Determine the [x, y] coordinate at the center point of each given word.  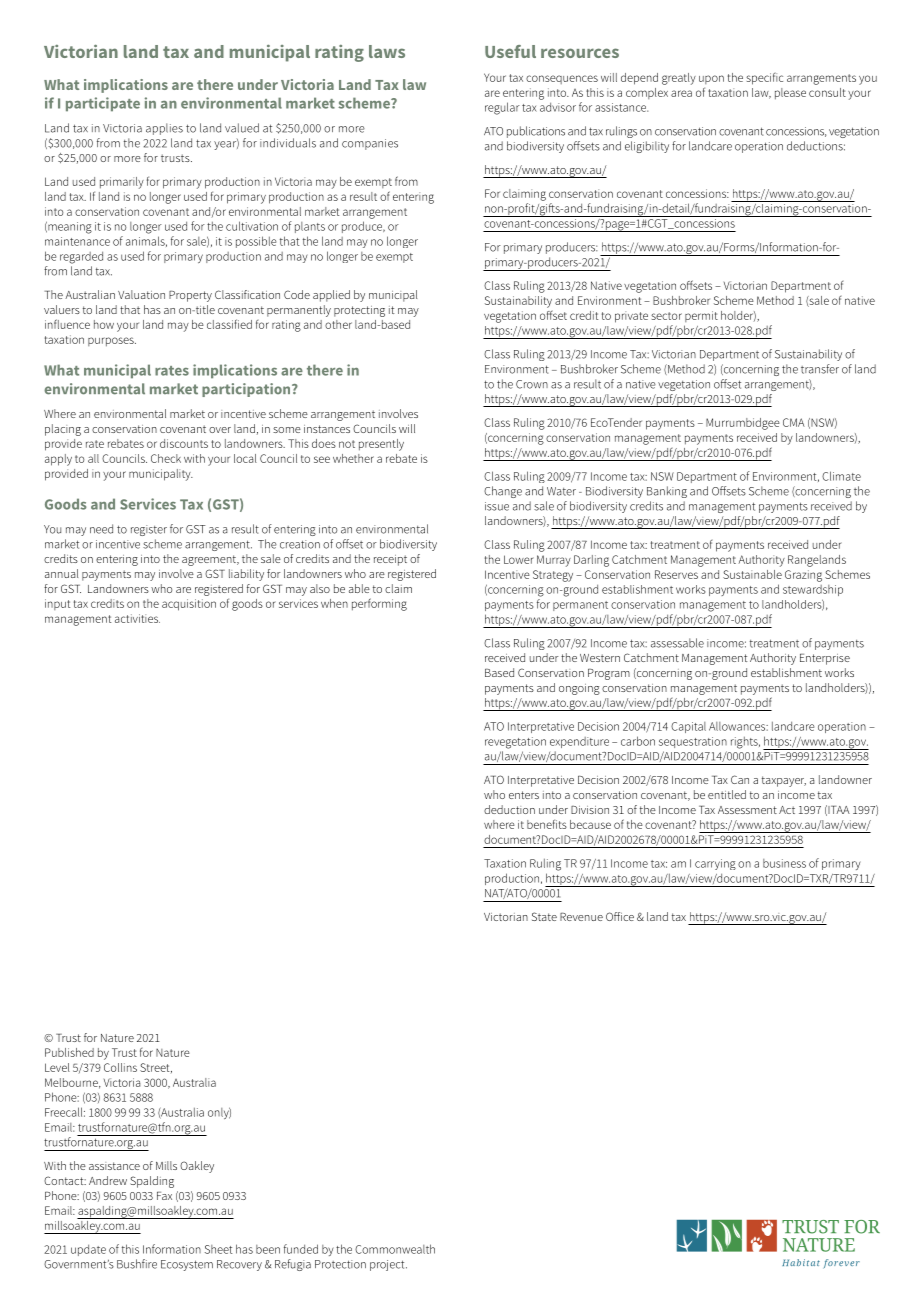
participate [103, 104]
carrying [715, 864]
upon [711, 79]
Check [166, 458]
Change [503, 492]
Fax [164, 1196]
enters [524, 795]
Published [69, 1052]
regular [502, 108]
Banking [667, 492]
